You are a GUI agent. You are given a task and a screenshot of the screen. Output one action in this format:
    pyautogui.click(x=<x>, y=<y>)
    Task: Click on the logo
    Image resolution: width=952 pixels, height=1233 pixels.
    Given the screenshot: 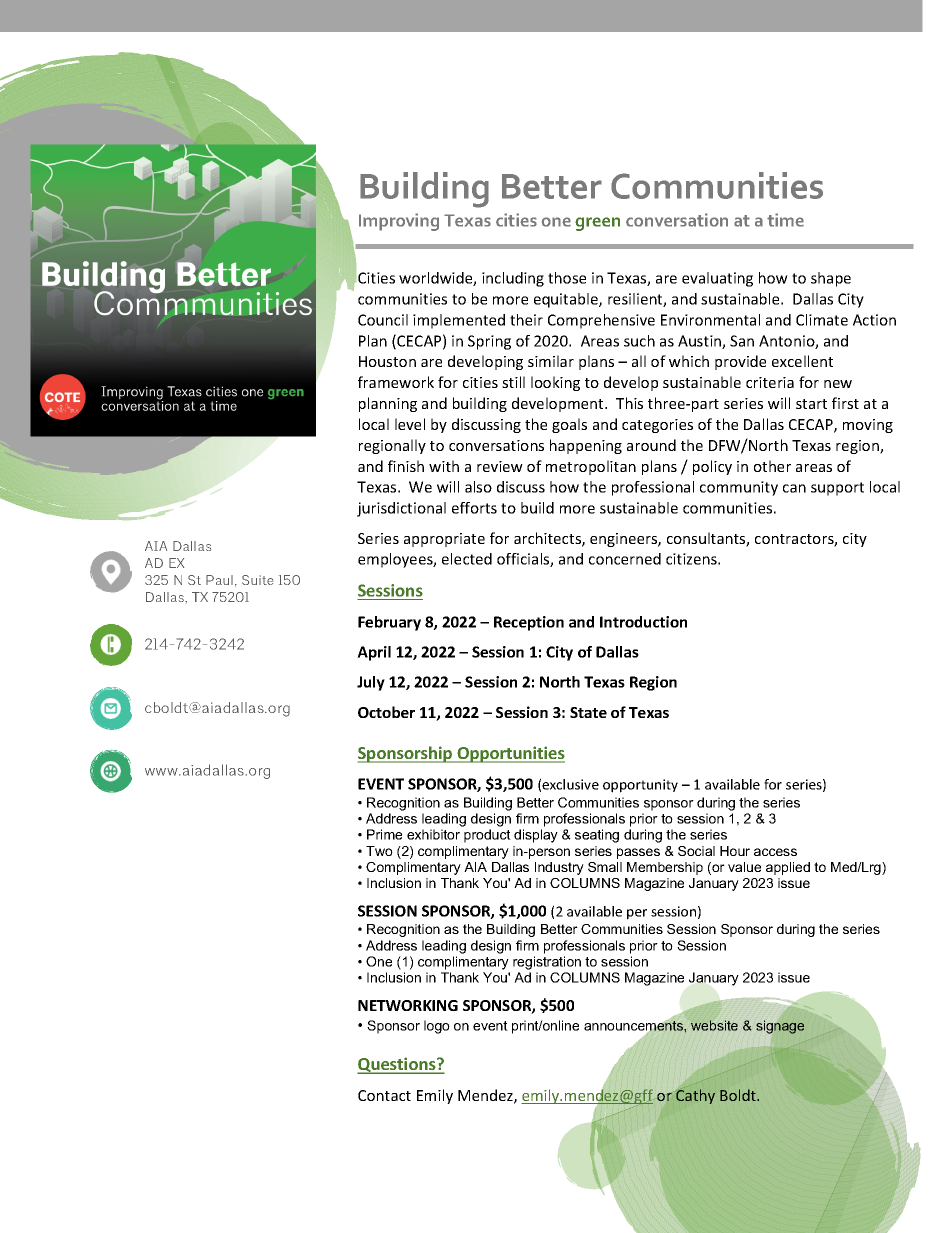 What is the action you would take?
    pyautogui.click(x=437, y=1027)
